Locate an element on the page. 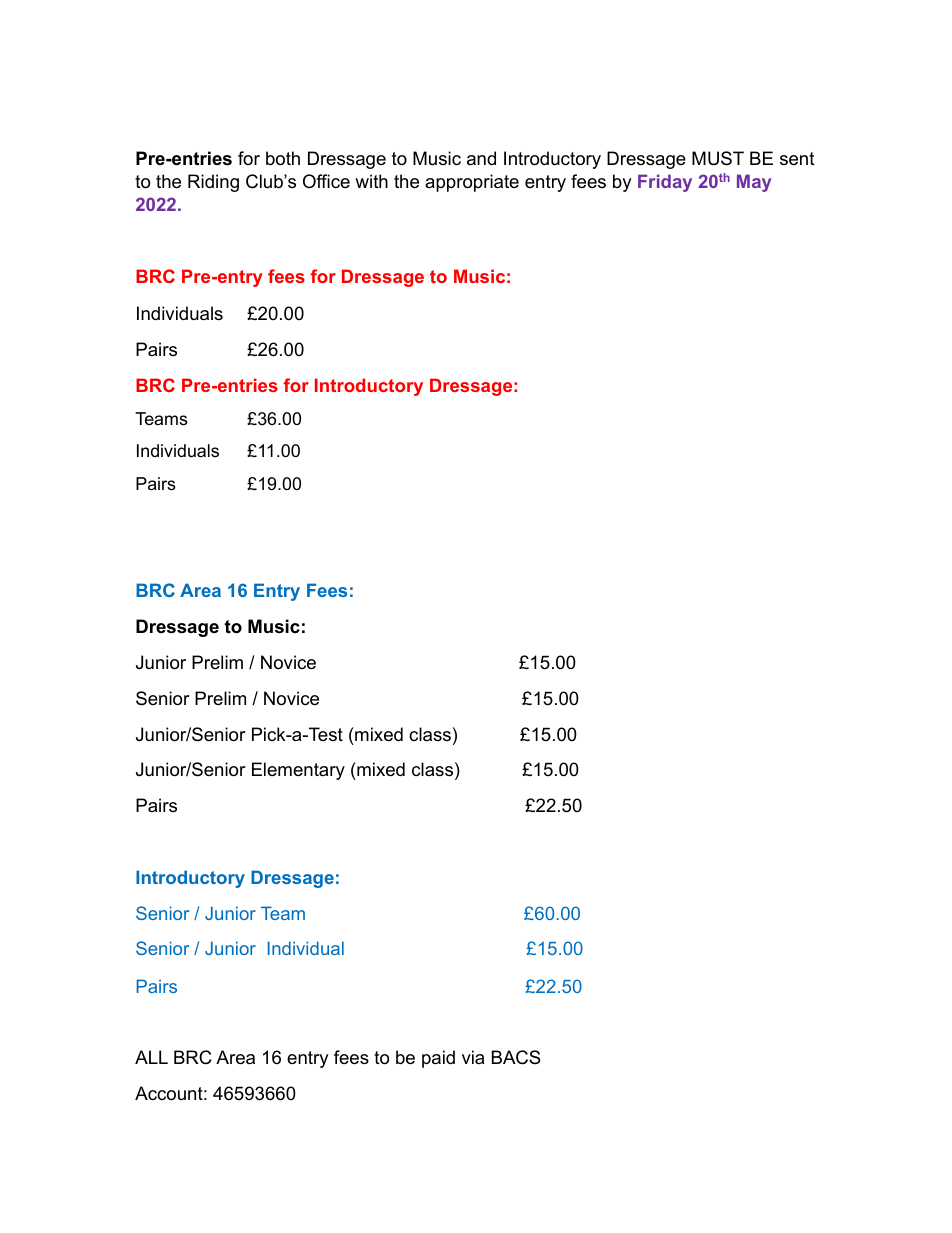  May is located at coordinates (754, 183).
